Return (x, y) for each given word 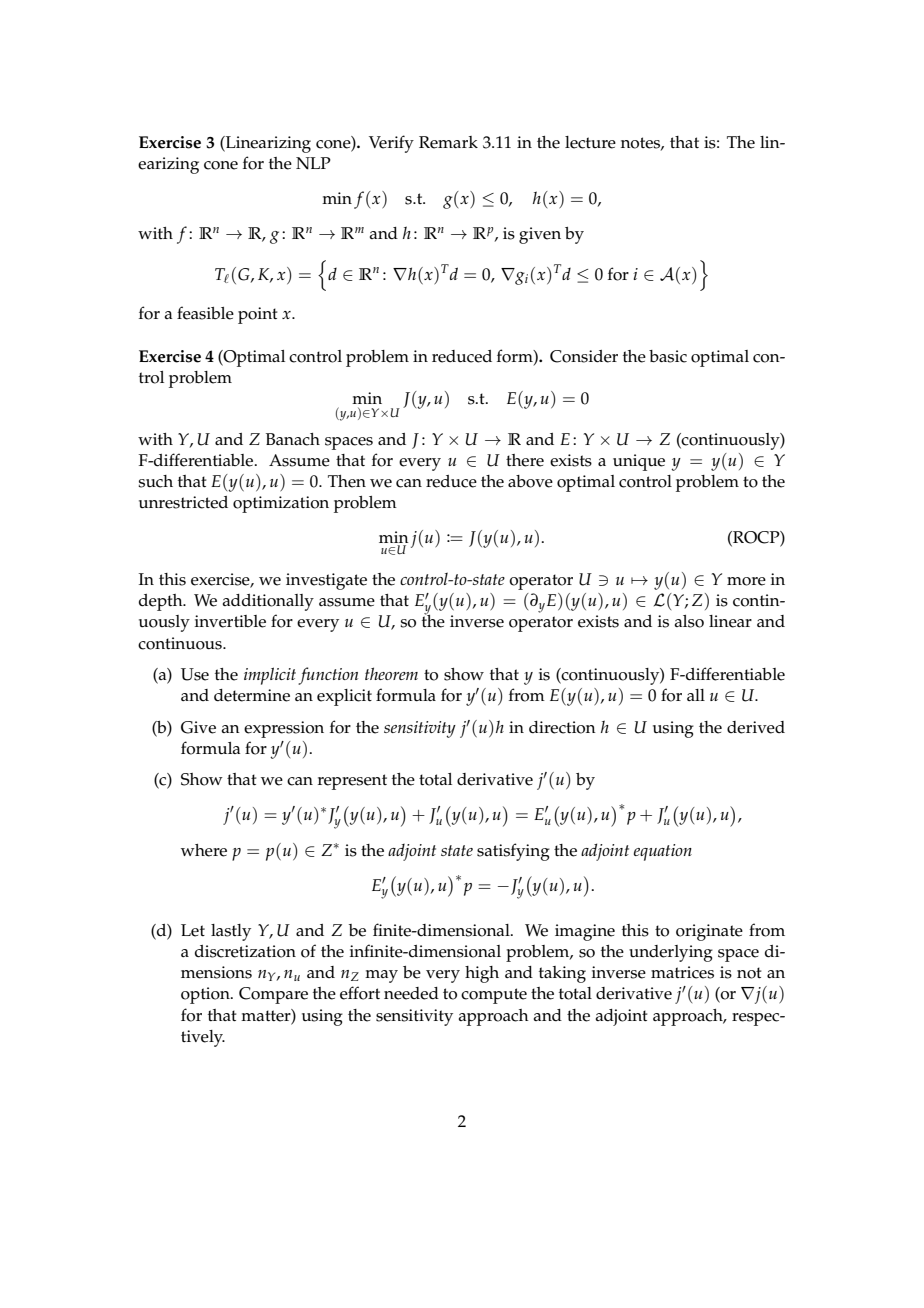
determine (252, 695)
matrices (682, 972)
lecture (590, 142)
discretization (245, 951)
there (525, 460)
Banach (293, 439)
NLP (313, 163)
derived (756, 727)
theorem (391, 673)
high (482, 974)
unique (639, 462)
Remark (448, 142)
